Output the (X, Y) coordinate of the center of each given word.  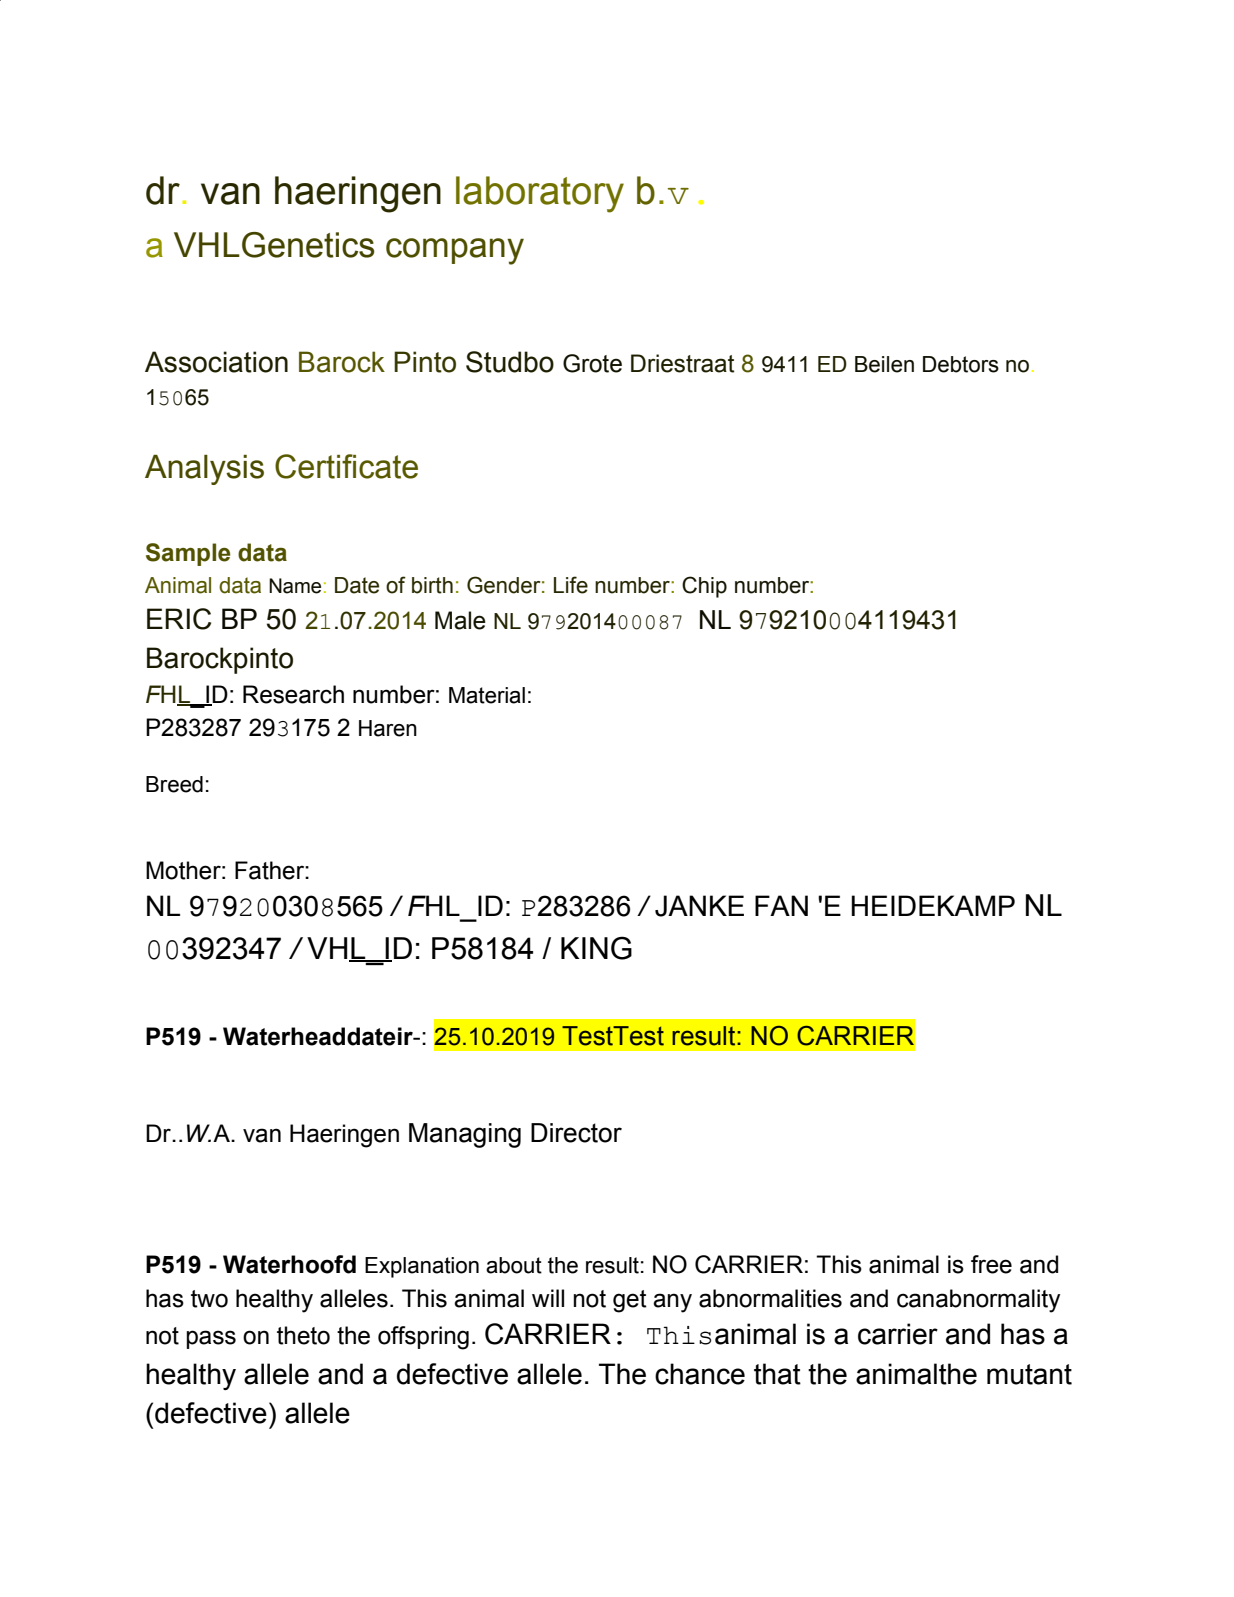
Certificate (346, 466)
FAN (781, 905)
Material (487, 695)
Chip (704, 587)
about (514, 1265)
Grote (592, 363)
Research (293, 694)
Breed (174, 784)
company (455, 251)
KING (596, 948)
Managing (465, 1135)
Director (576, 1133)
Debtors (961, 364)
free (991, 1264)
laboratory (540, 194)
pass (211, 1339)
